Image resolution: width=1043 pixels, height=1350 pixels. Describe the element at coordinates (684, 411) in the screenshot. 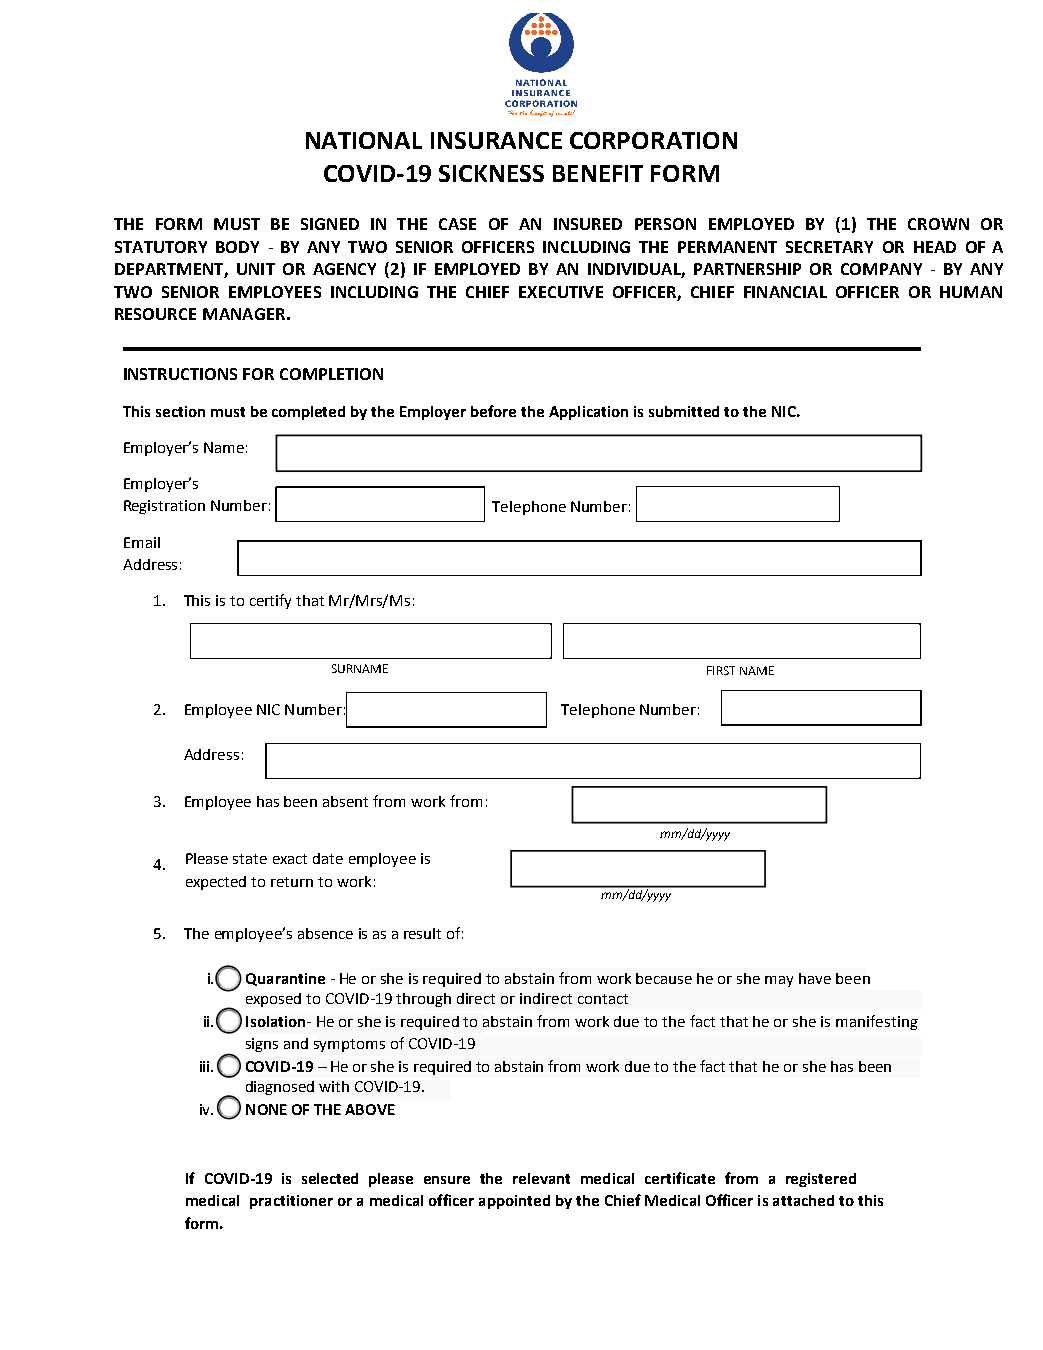

I see `submitted` at that location.
